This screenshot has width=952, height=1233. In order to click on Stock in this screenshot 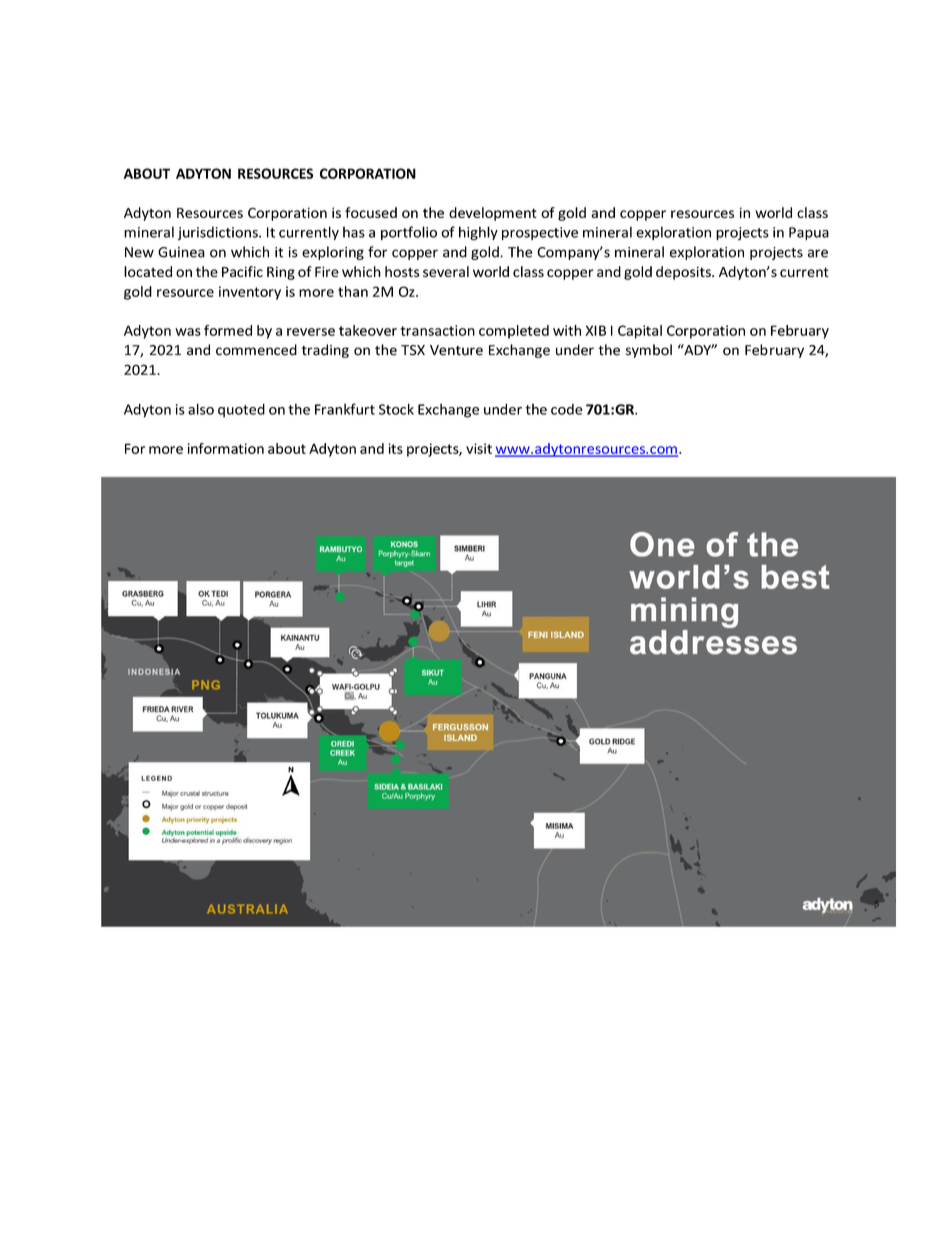, I will do `click(396, 409)`.
